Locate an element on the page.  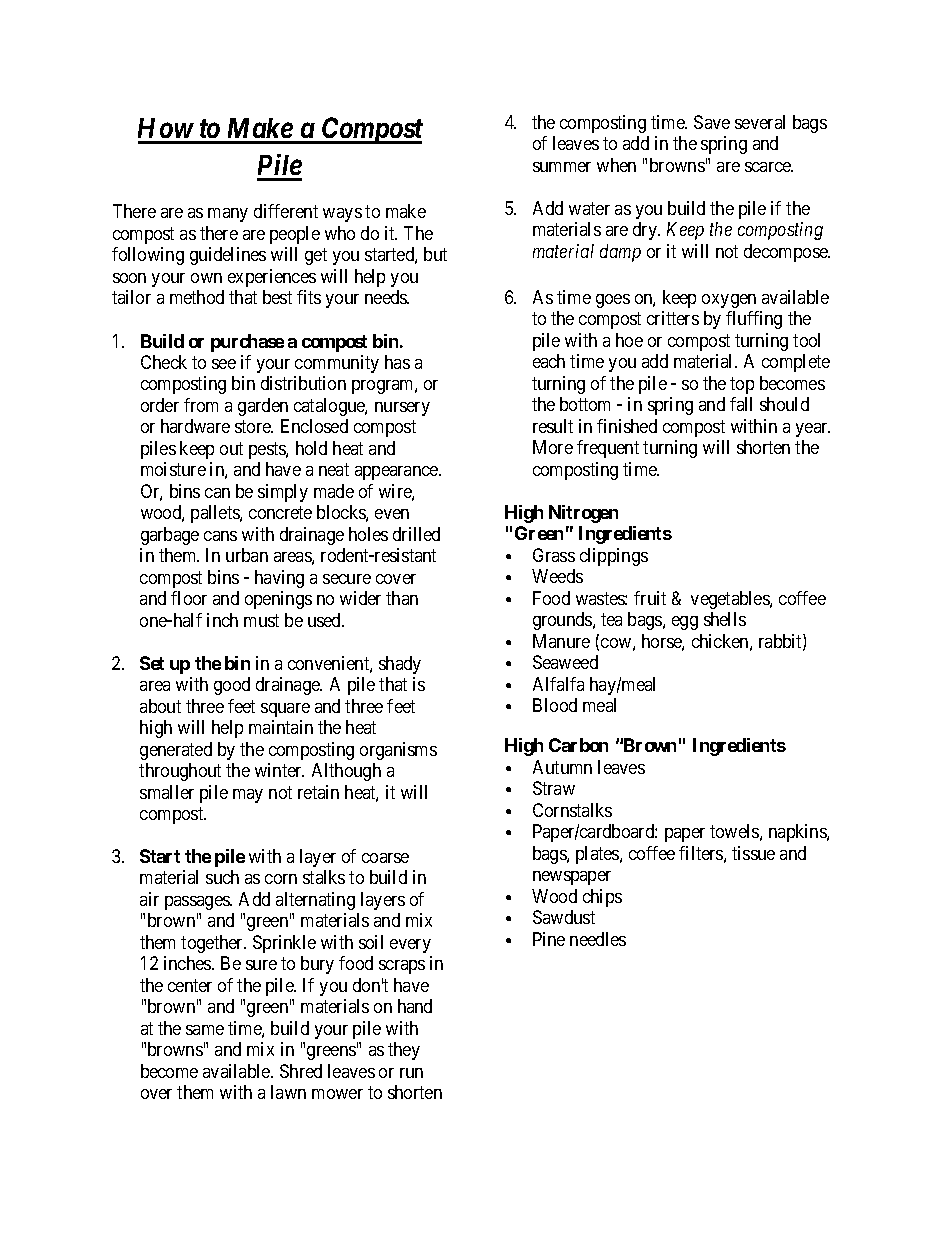
summer is located at coordinates (562, 167).
